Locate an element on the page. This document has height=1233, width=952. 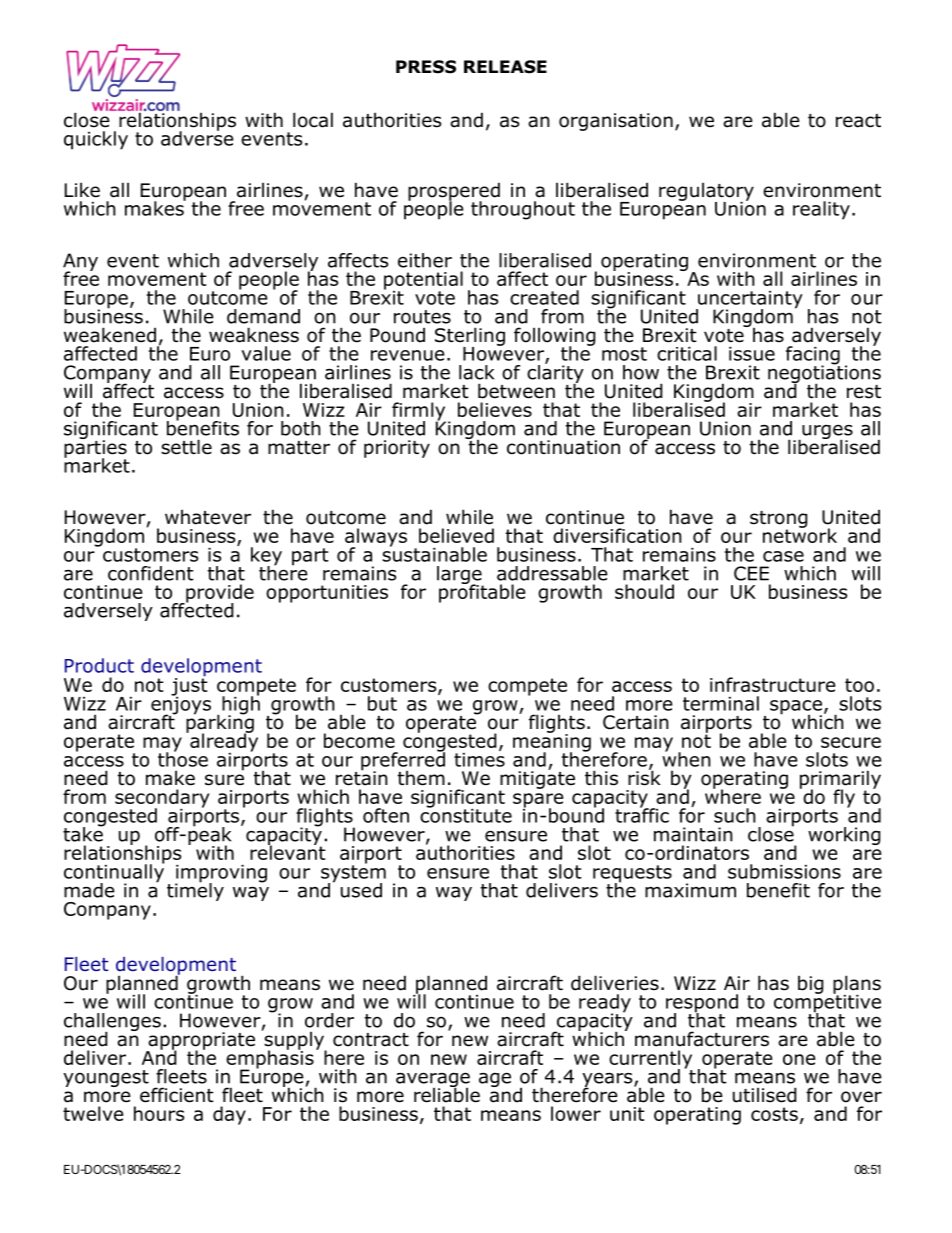
average is located at coordinates (433, 1081).
